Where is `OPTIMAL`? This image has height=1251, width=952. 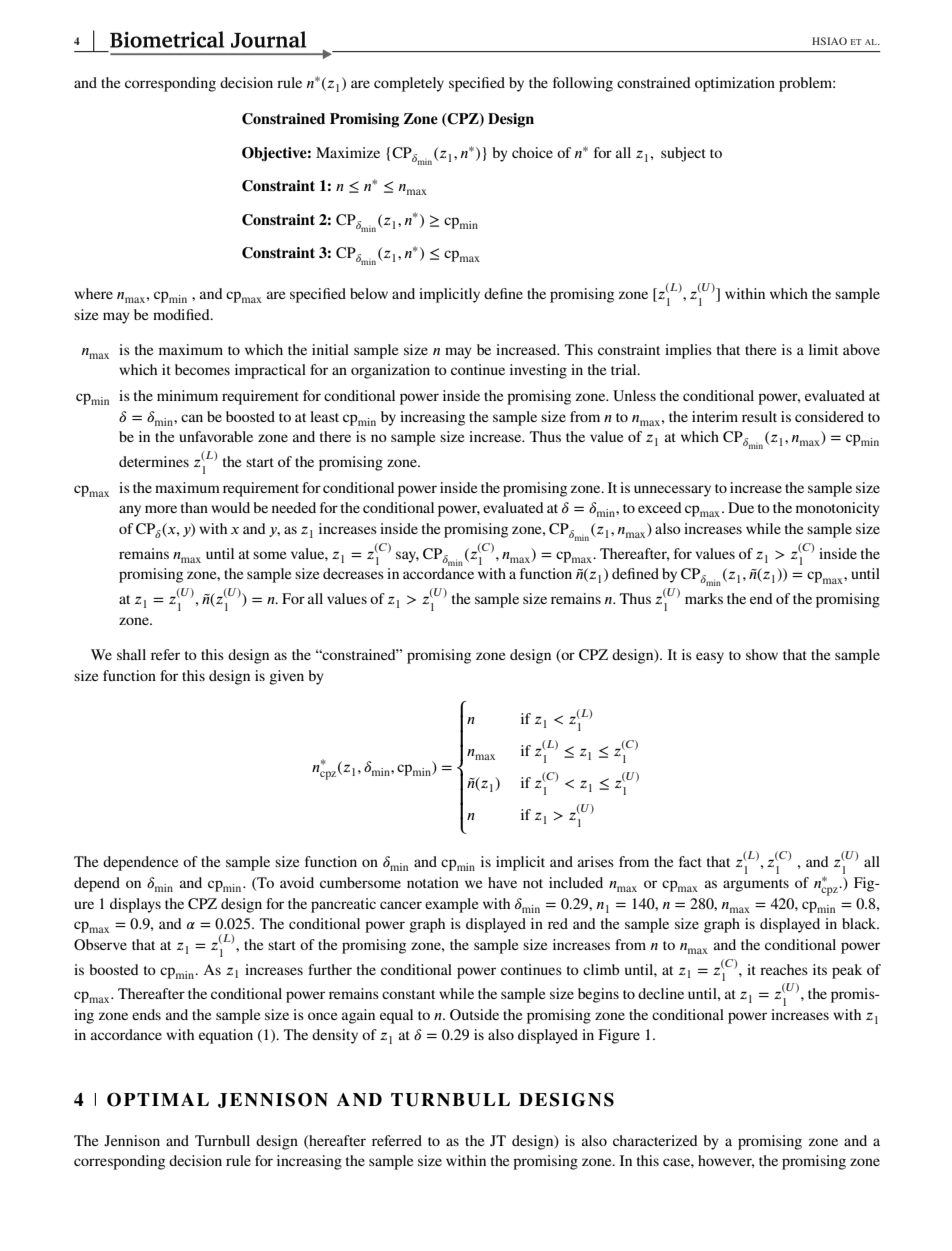
OPTIMAL is located at coordinates (158, 1100).
